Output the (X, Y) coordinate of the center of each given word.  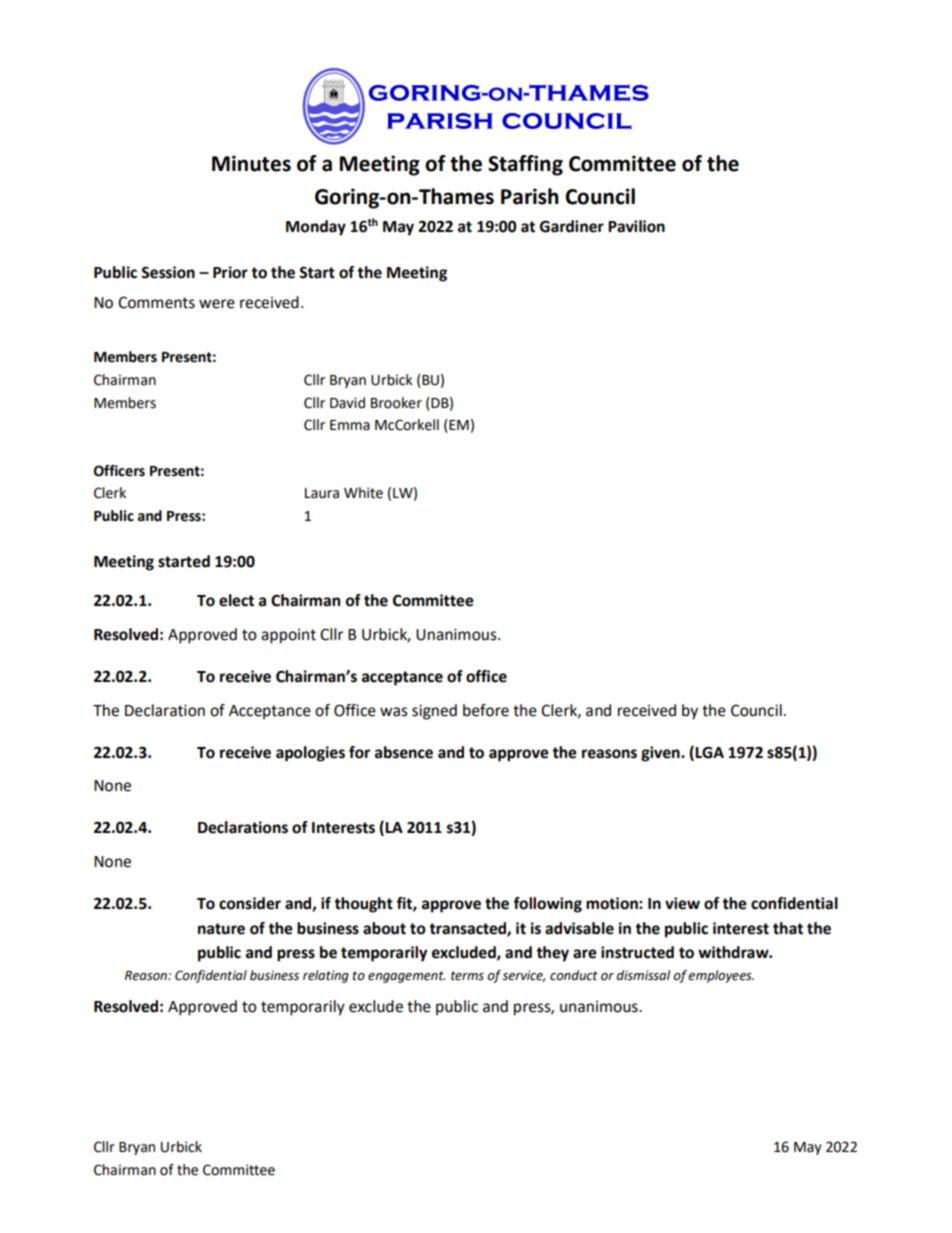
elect (236, 600)
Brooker (396, 403)
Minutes (251, 163)
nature (221, 929)
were (217, 304)
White (363, 493)
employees (721, 976)
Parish (530, 196)
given (661, 754)
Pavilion (636, 226)
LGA (709, 752)
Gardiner (572, 226)
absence (404, 752)
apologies (310, 754)
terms (467, 976)
